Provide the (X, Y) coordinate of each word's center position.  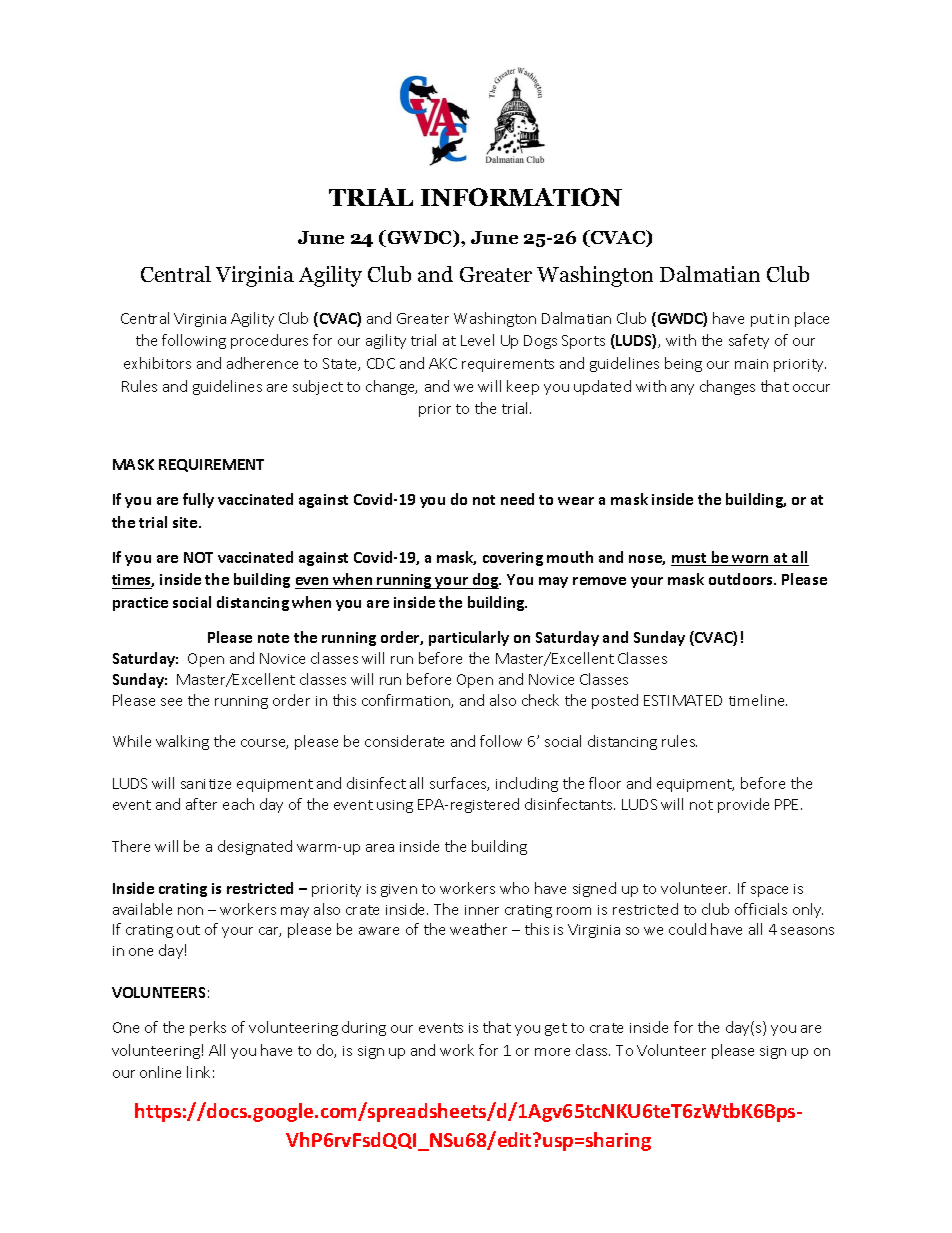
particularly (469, 638)
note (273, 638)
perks (208, 1028)
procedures (269, 341)
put (762, 320)
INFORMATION (521, 197)
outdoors (742, 579)
